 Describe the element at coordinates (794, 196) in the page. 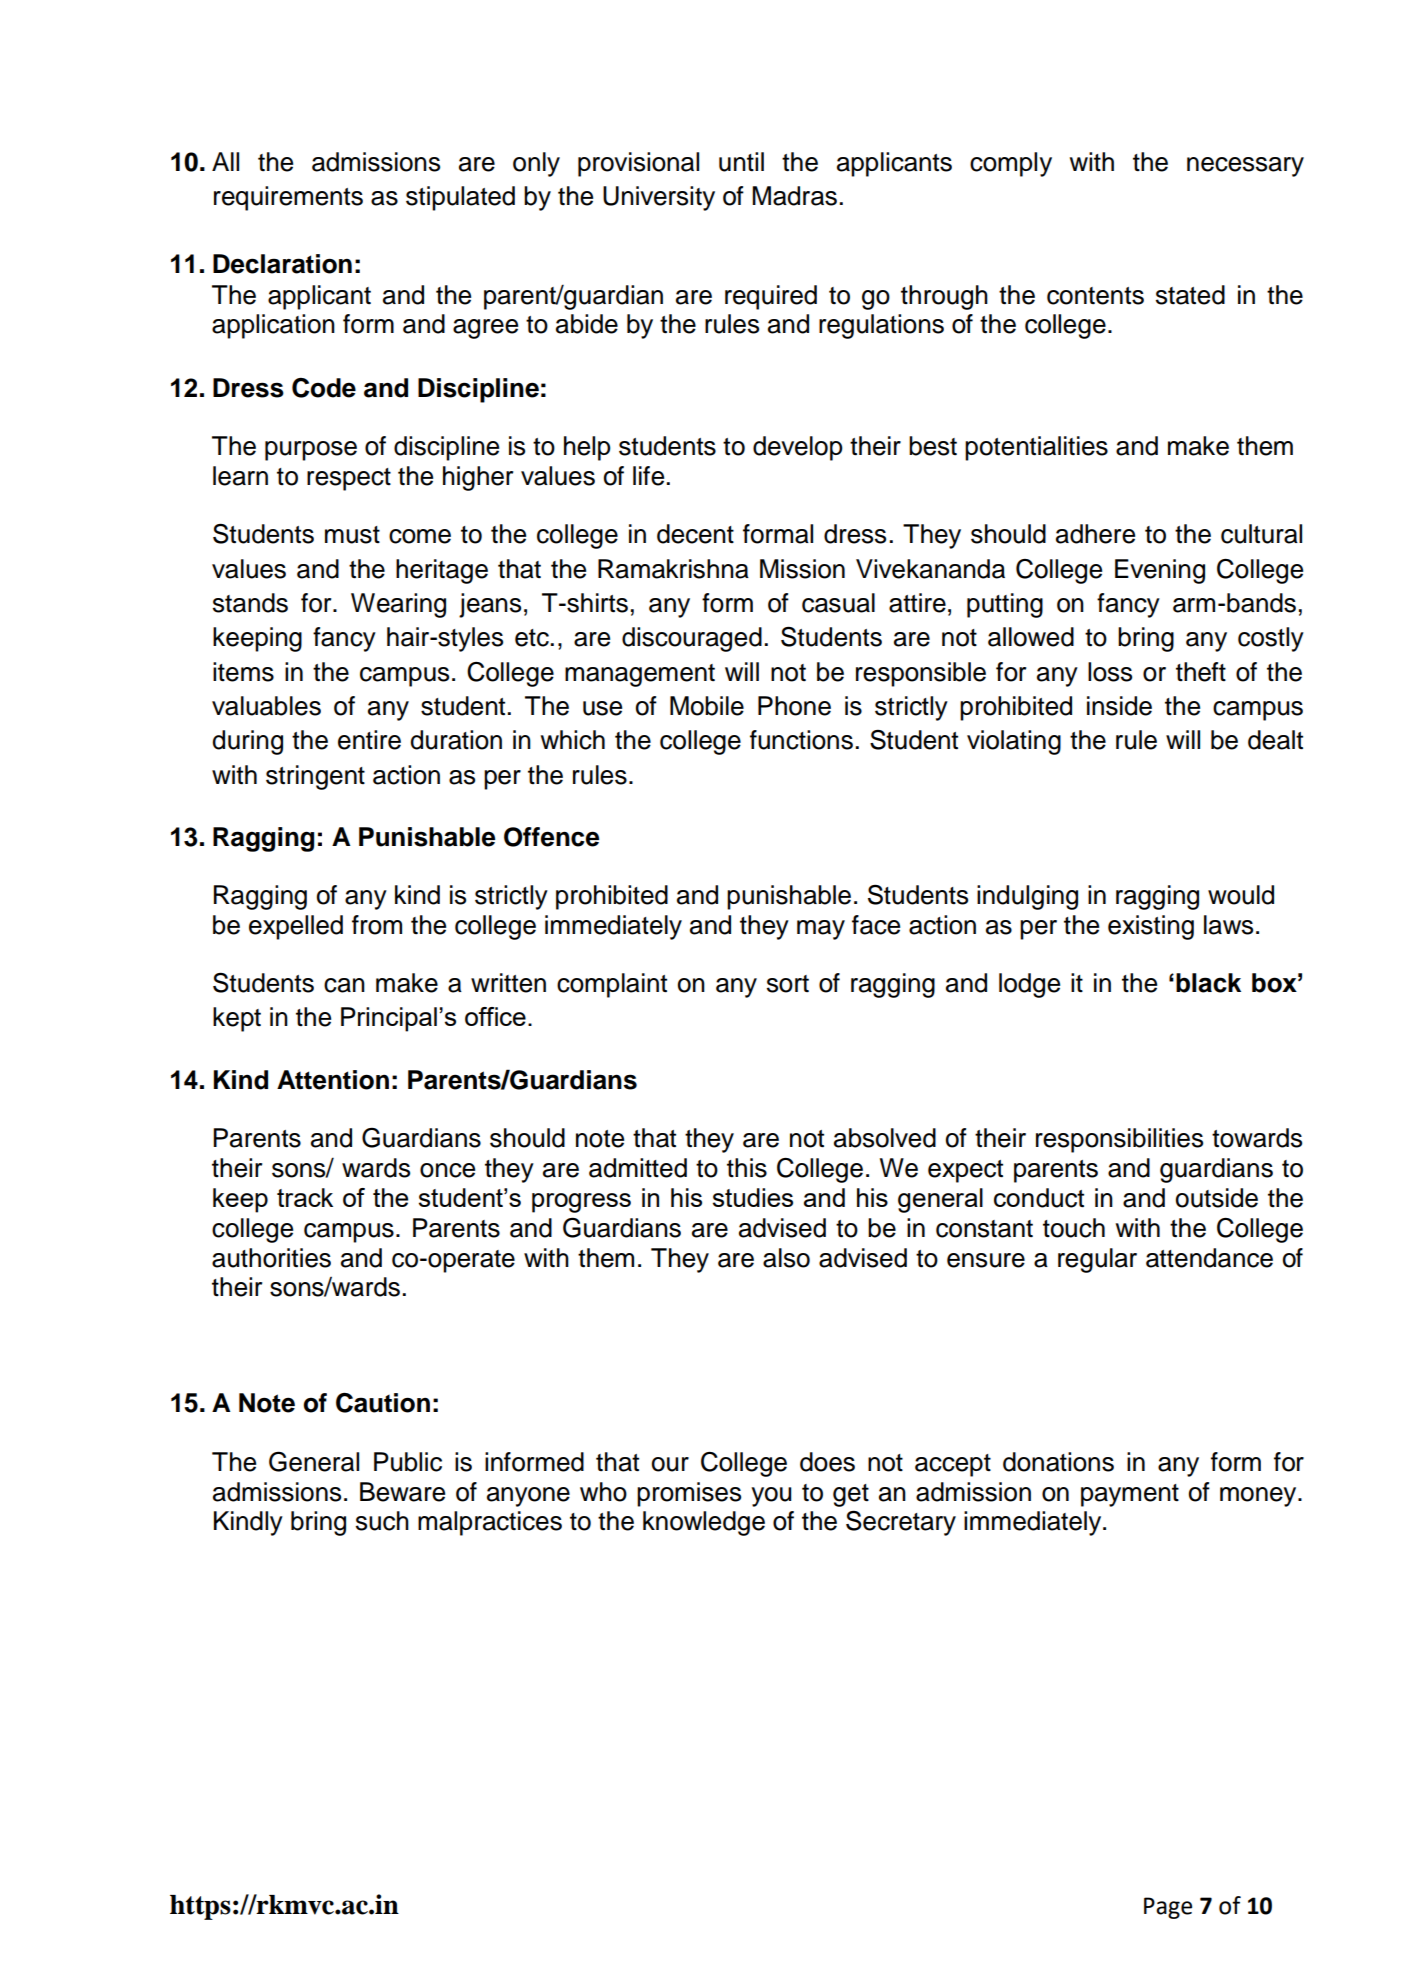

I see `Madras` at that location.
